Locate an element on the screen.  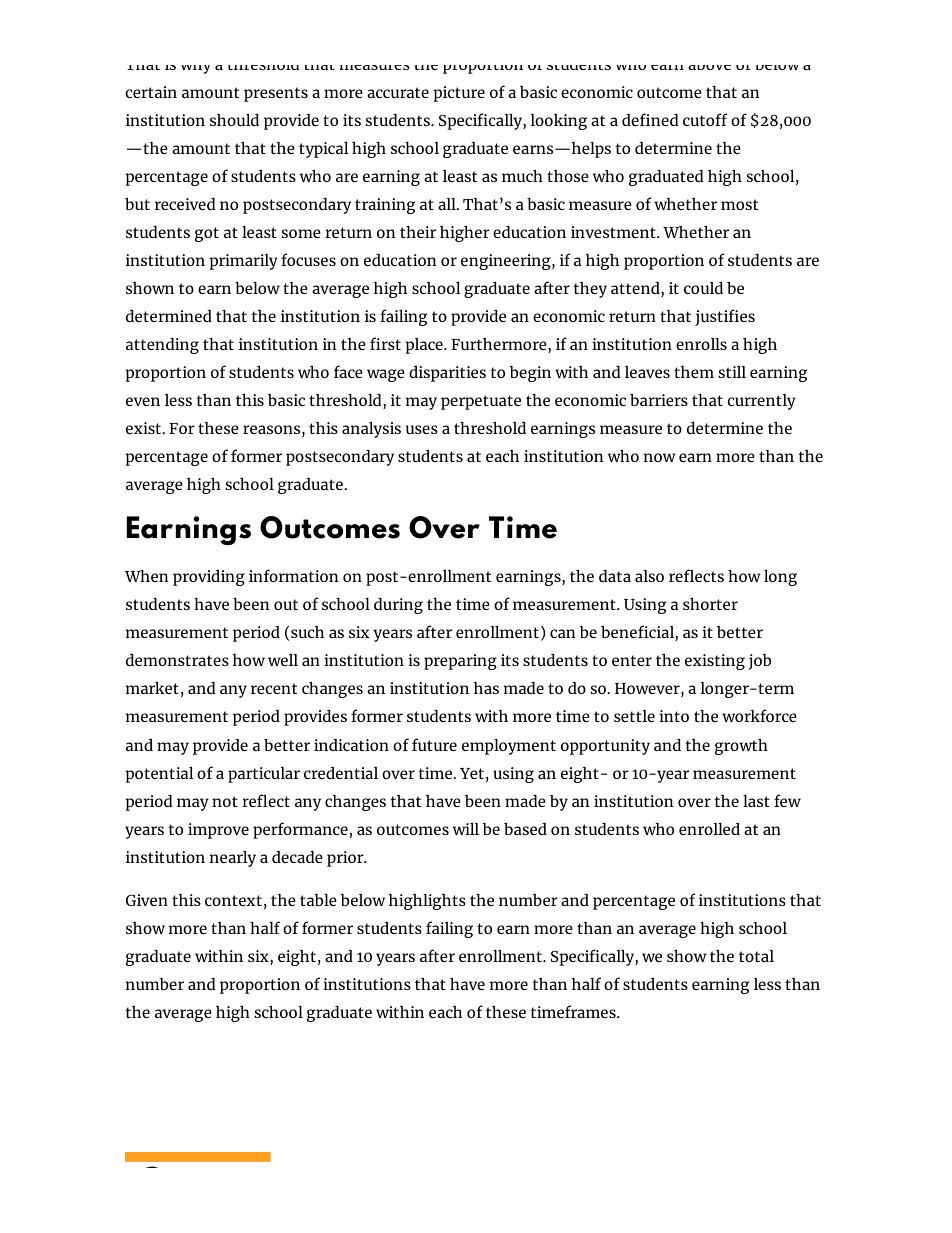
total is located at coordinates (756, 956).
